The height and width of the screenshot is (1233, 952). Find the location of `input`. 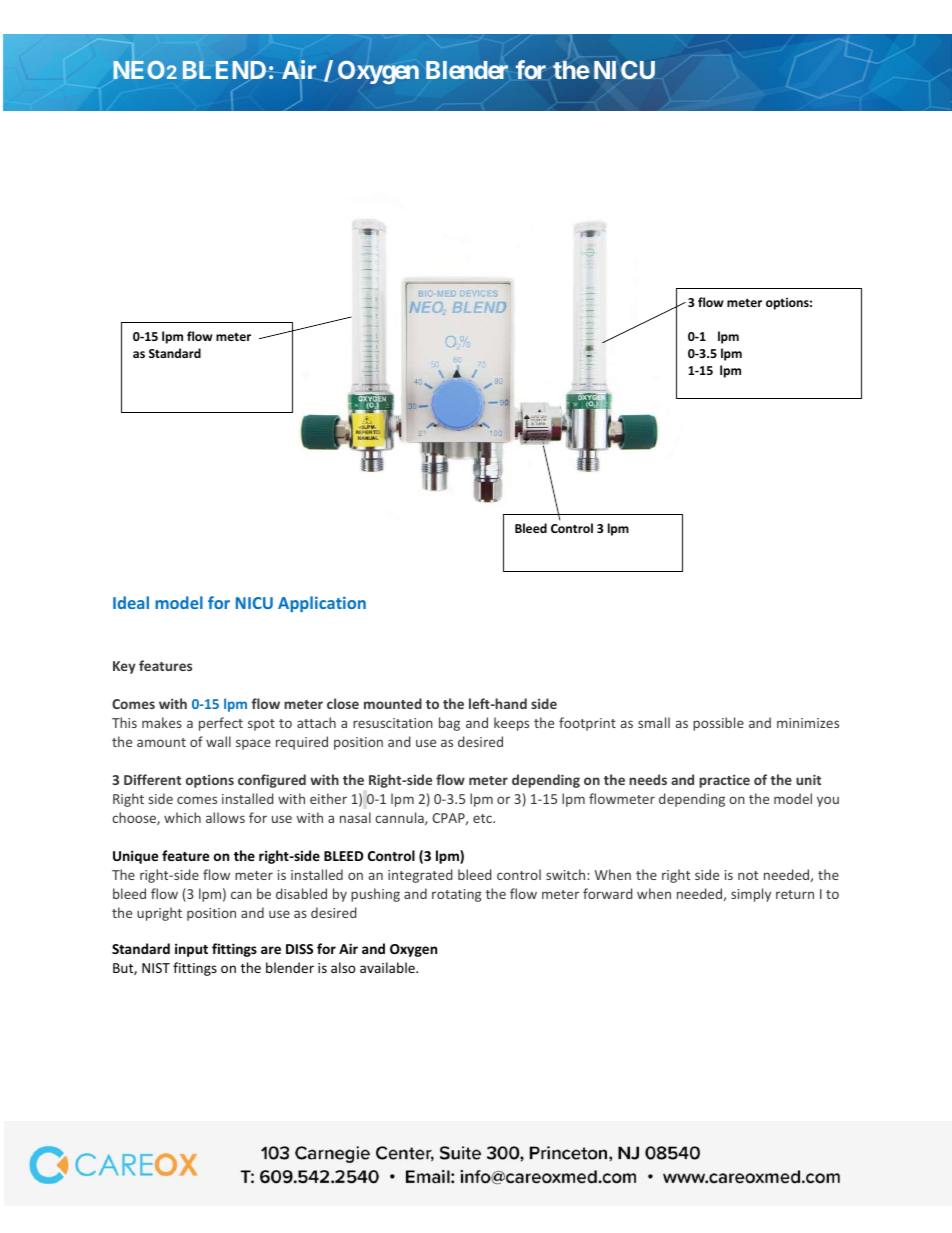

input is located at coordinates (191, 950).
